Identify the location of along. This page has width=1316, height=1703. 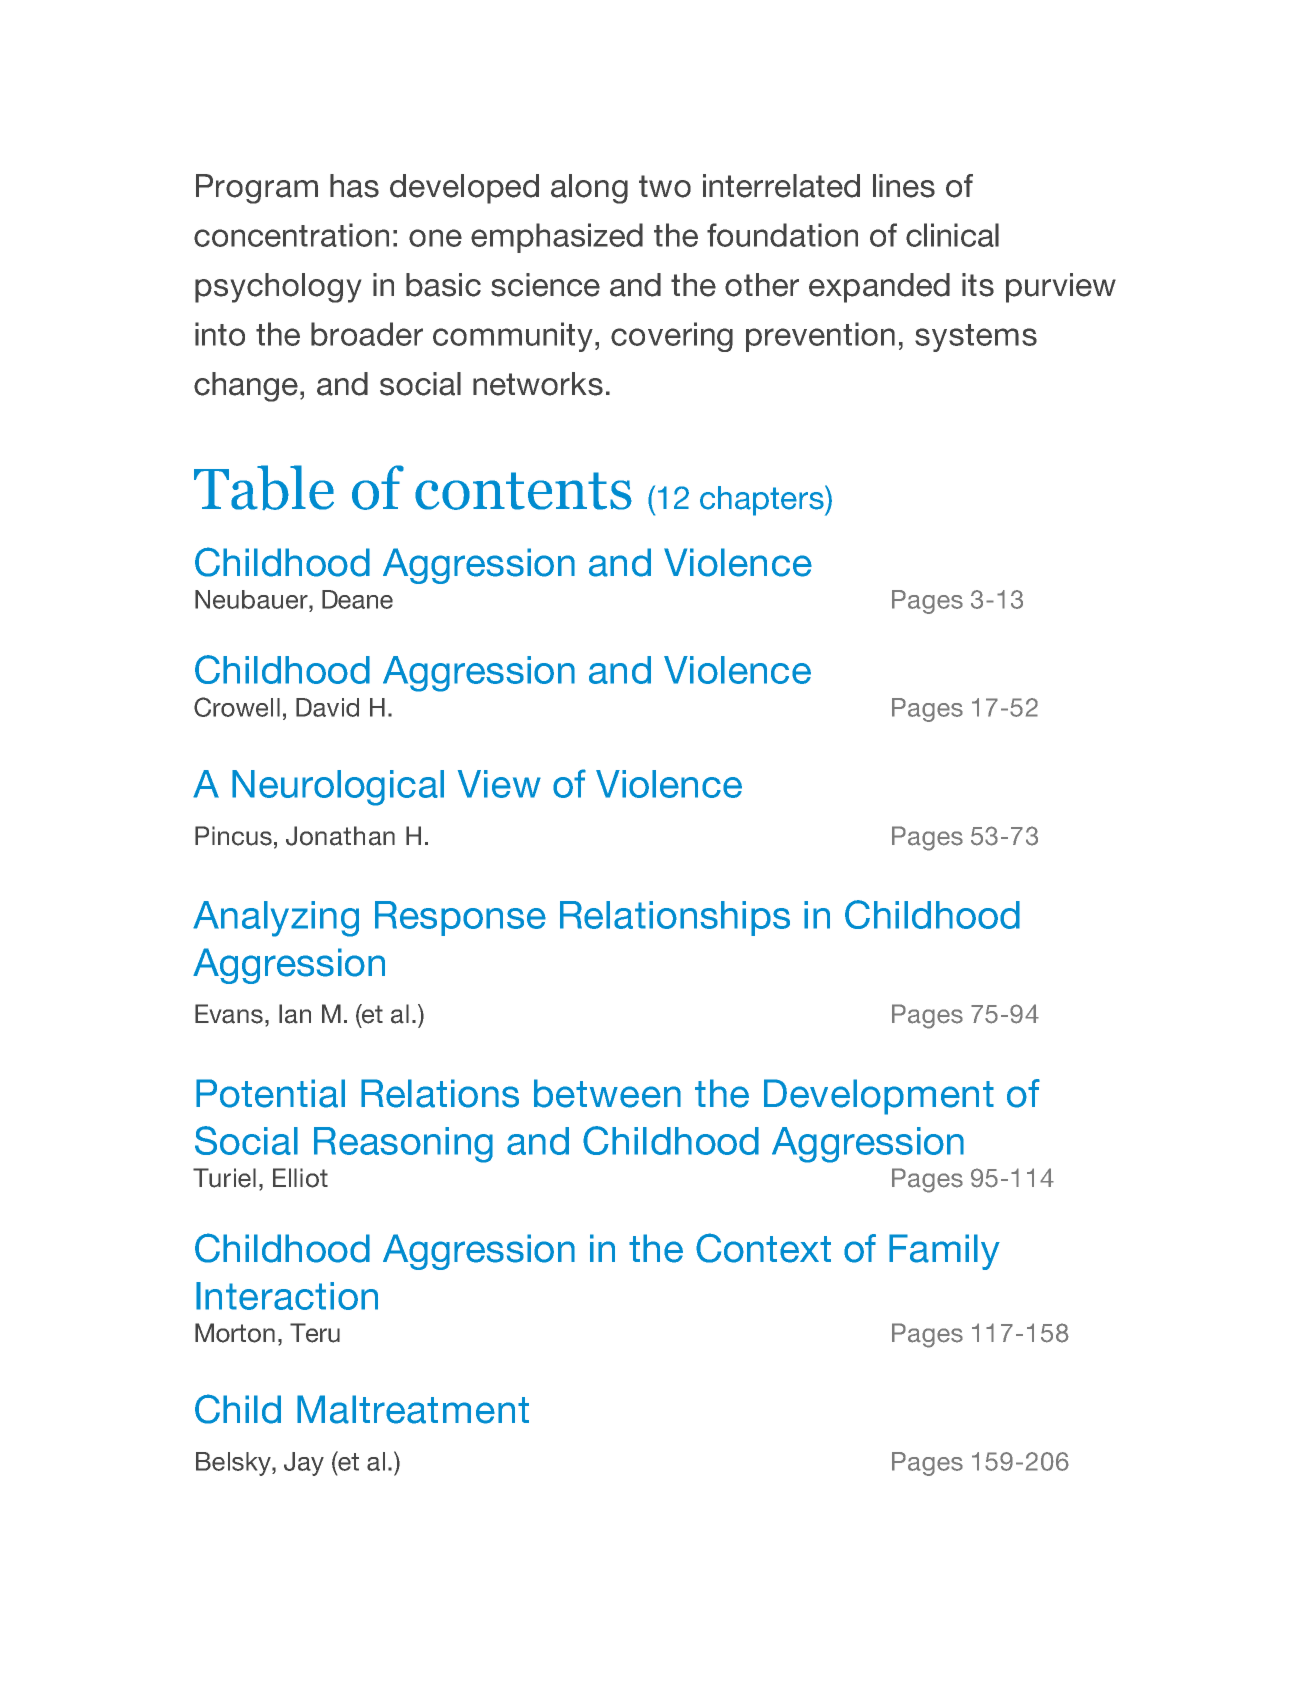
(589, 189).
